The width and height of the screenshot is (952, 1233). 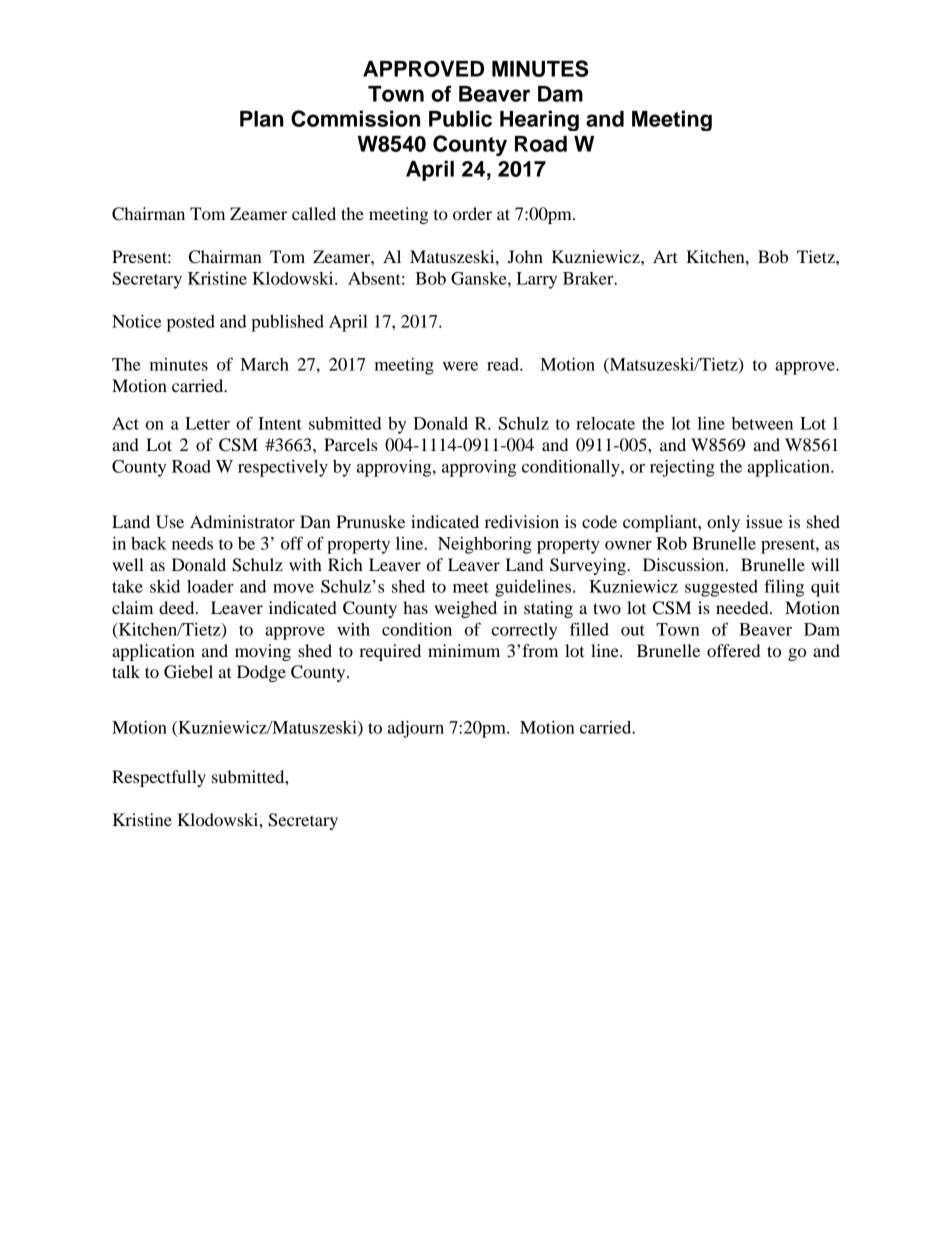 What do you see at coordinates (159, 778) in the screenshot?
I see `Respectfully` at bounding box center [159, 778].
